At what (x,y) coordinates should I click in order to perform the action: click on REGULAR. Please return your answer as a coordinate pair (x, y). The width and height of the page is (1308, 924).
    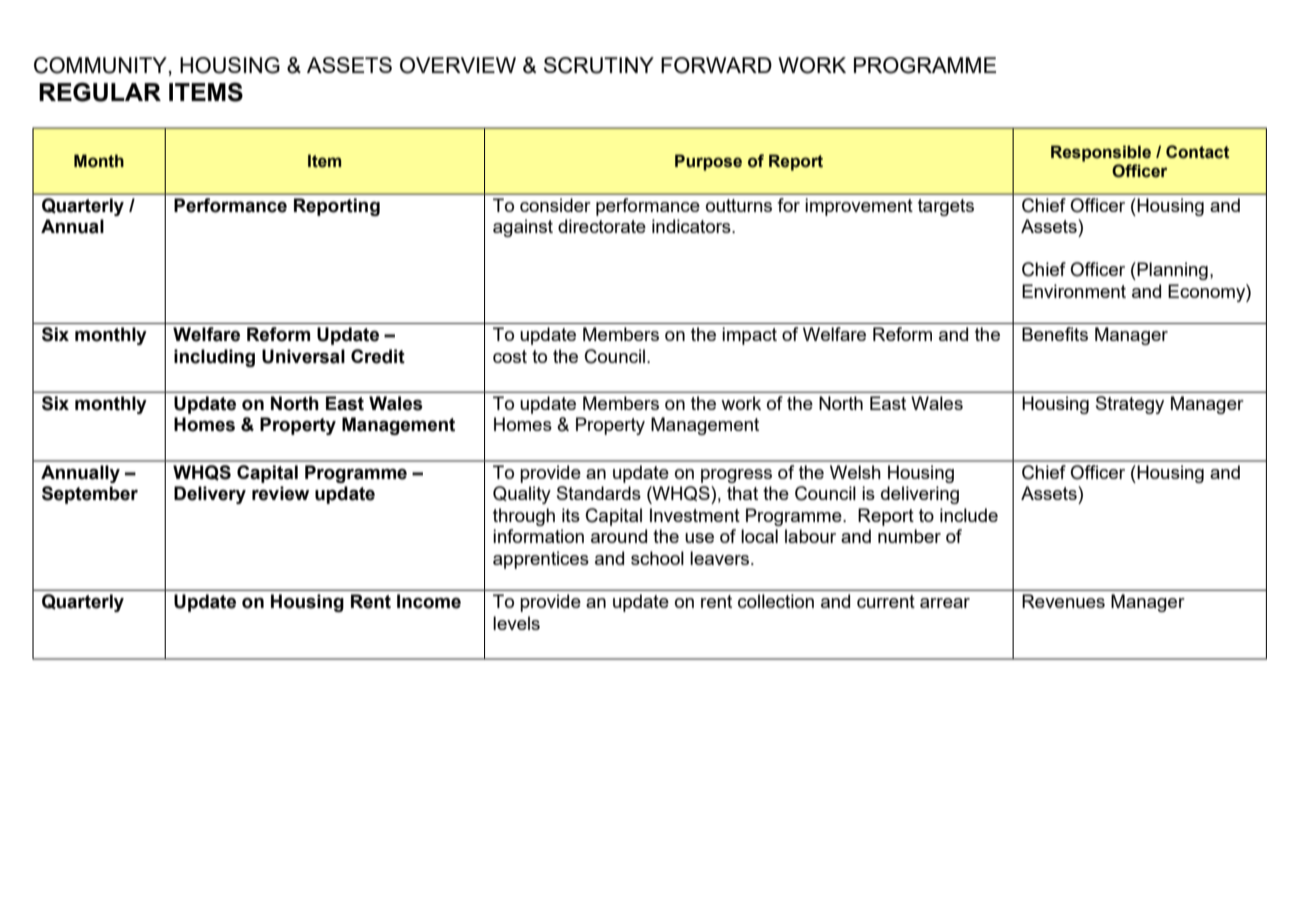
    Looking at the image, I should click on (100, 92).
